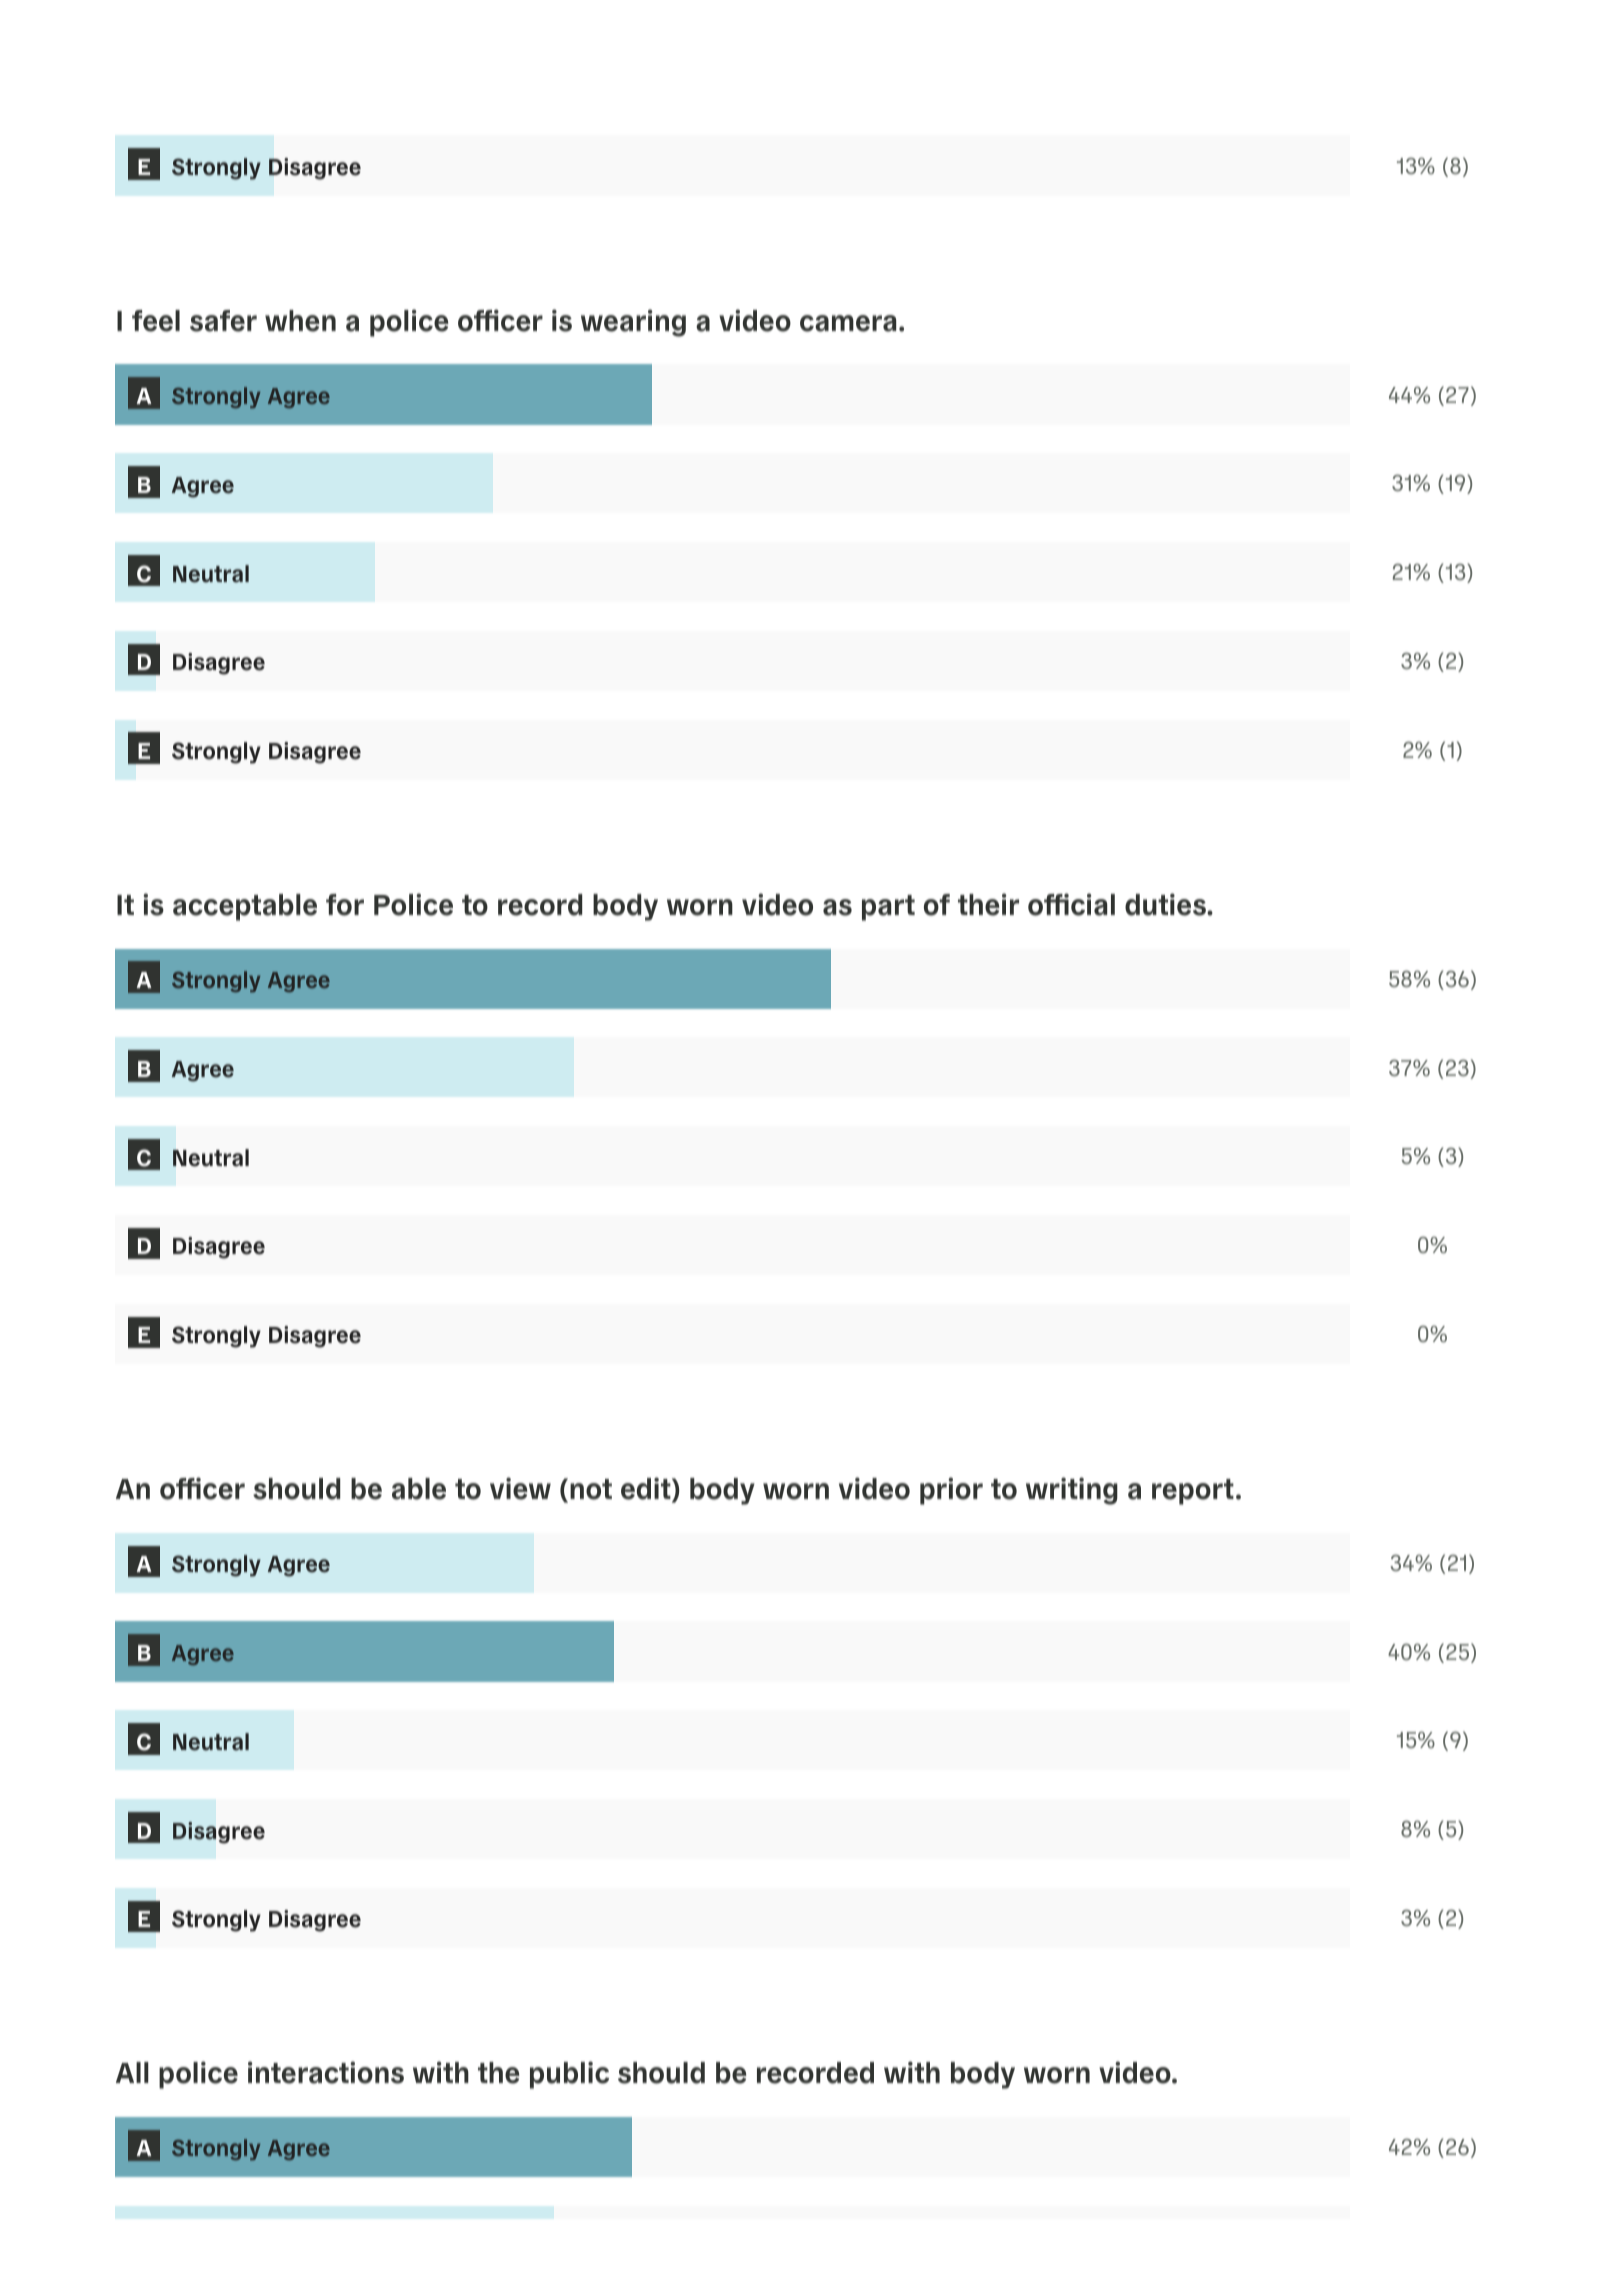 This image has height=2274, width=1608. Describe the element at coordinates (326, 2072) in the image. I see `interactions` at that location.
